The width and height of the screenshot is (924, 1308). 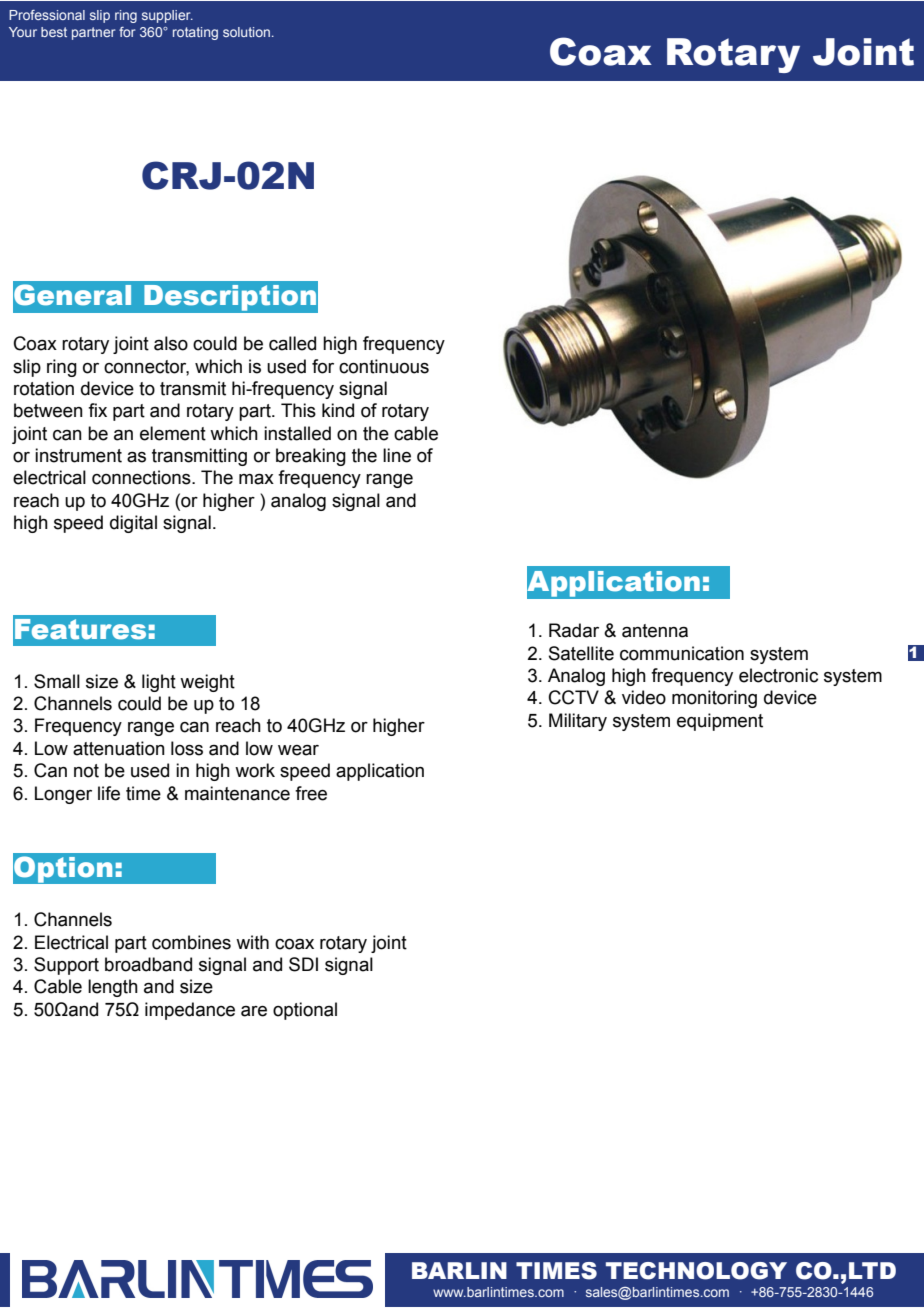 I want to click on Features, so click(x=80, y=629).
